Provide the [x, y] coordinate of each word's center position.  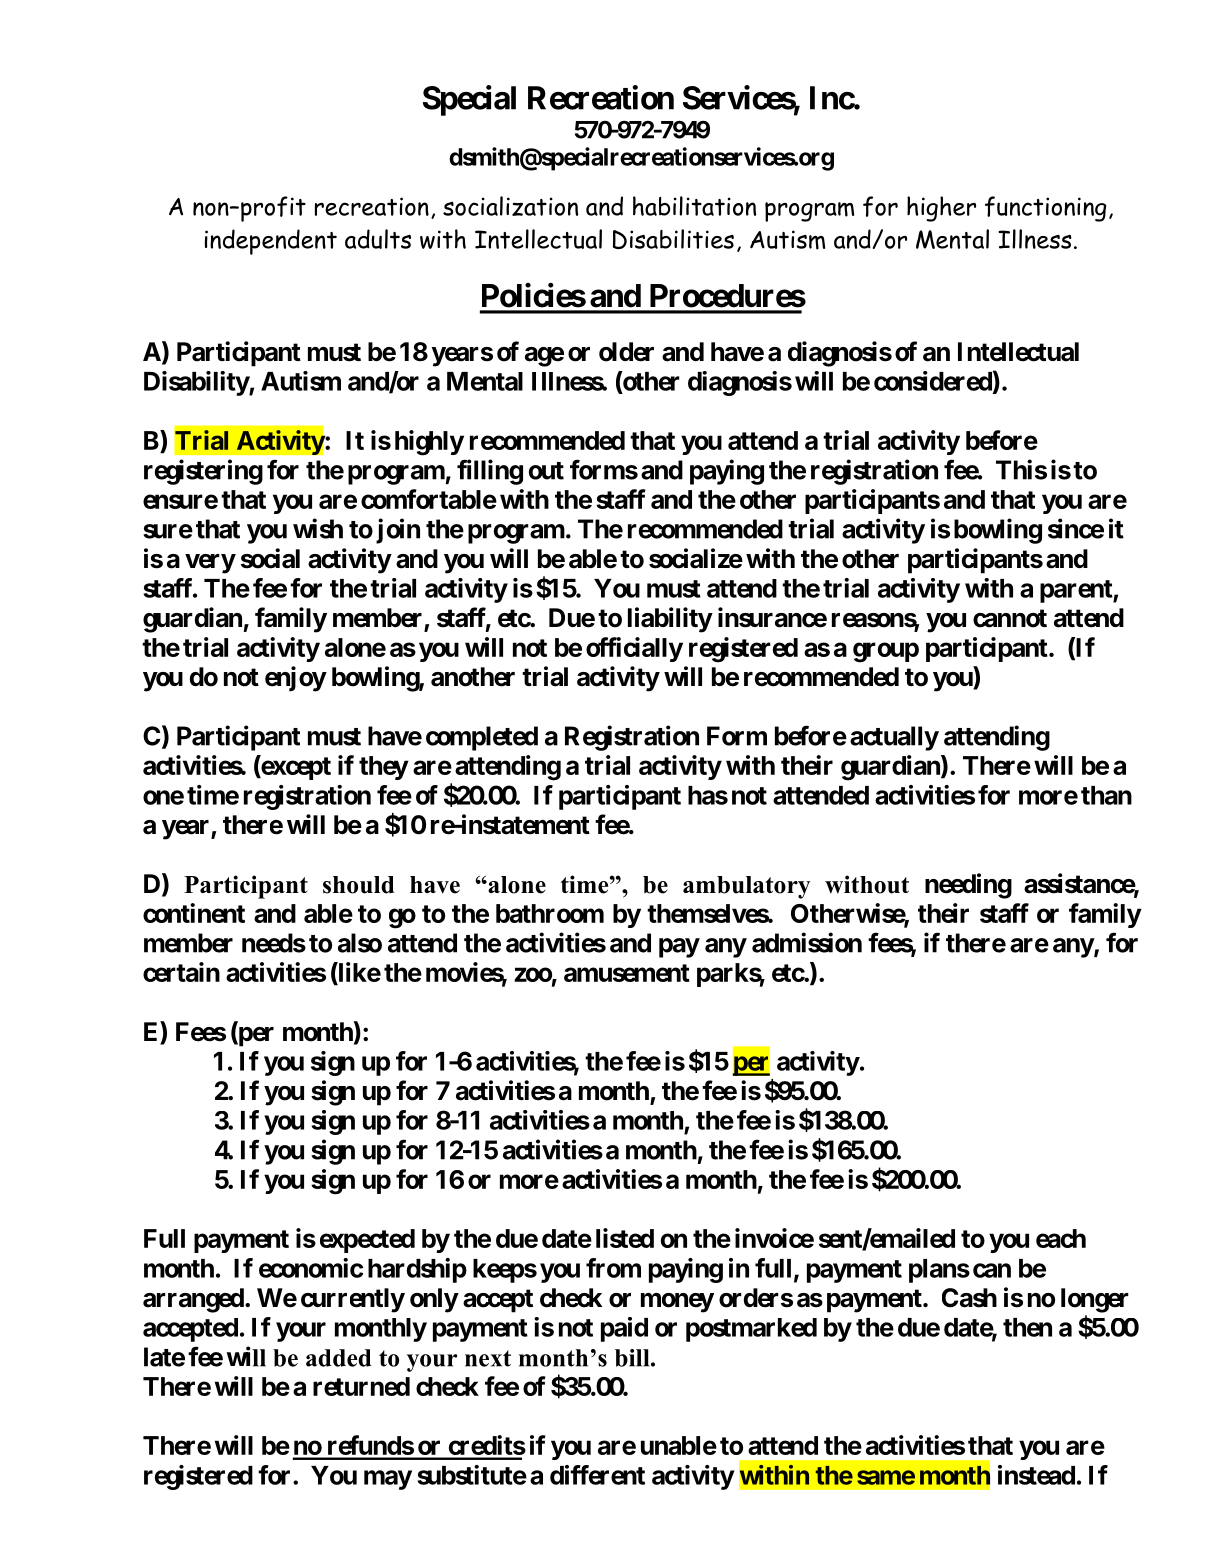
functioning [1045, 209]
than [1106, 795]
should [358, 885]
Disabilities [673, 239]
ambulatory [746, 887]
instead [1036, 1475]
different [597, 1475]
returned [361, 1386]
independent [271, 242]
